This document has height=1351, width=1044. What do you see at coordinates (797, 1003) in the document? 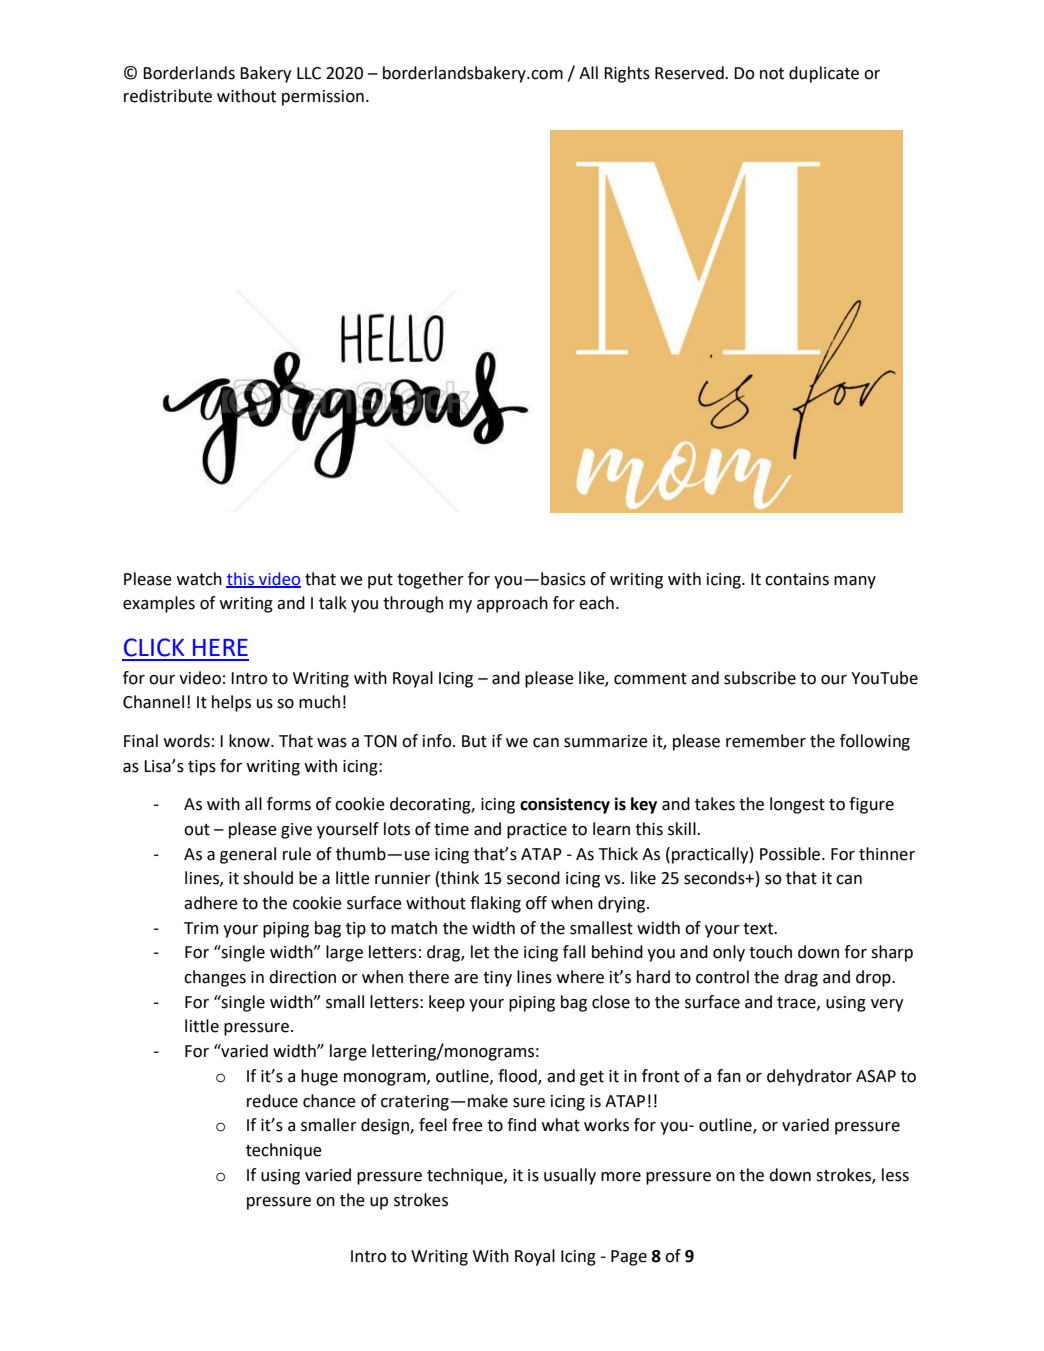
I see `trace` at bounding box center [797, 1003].
